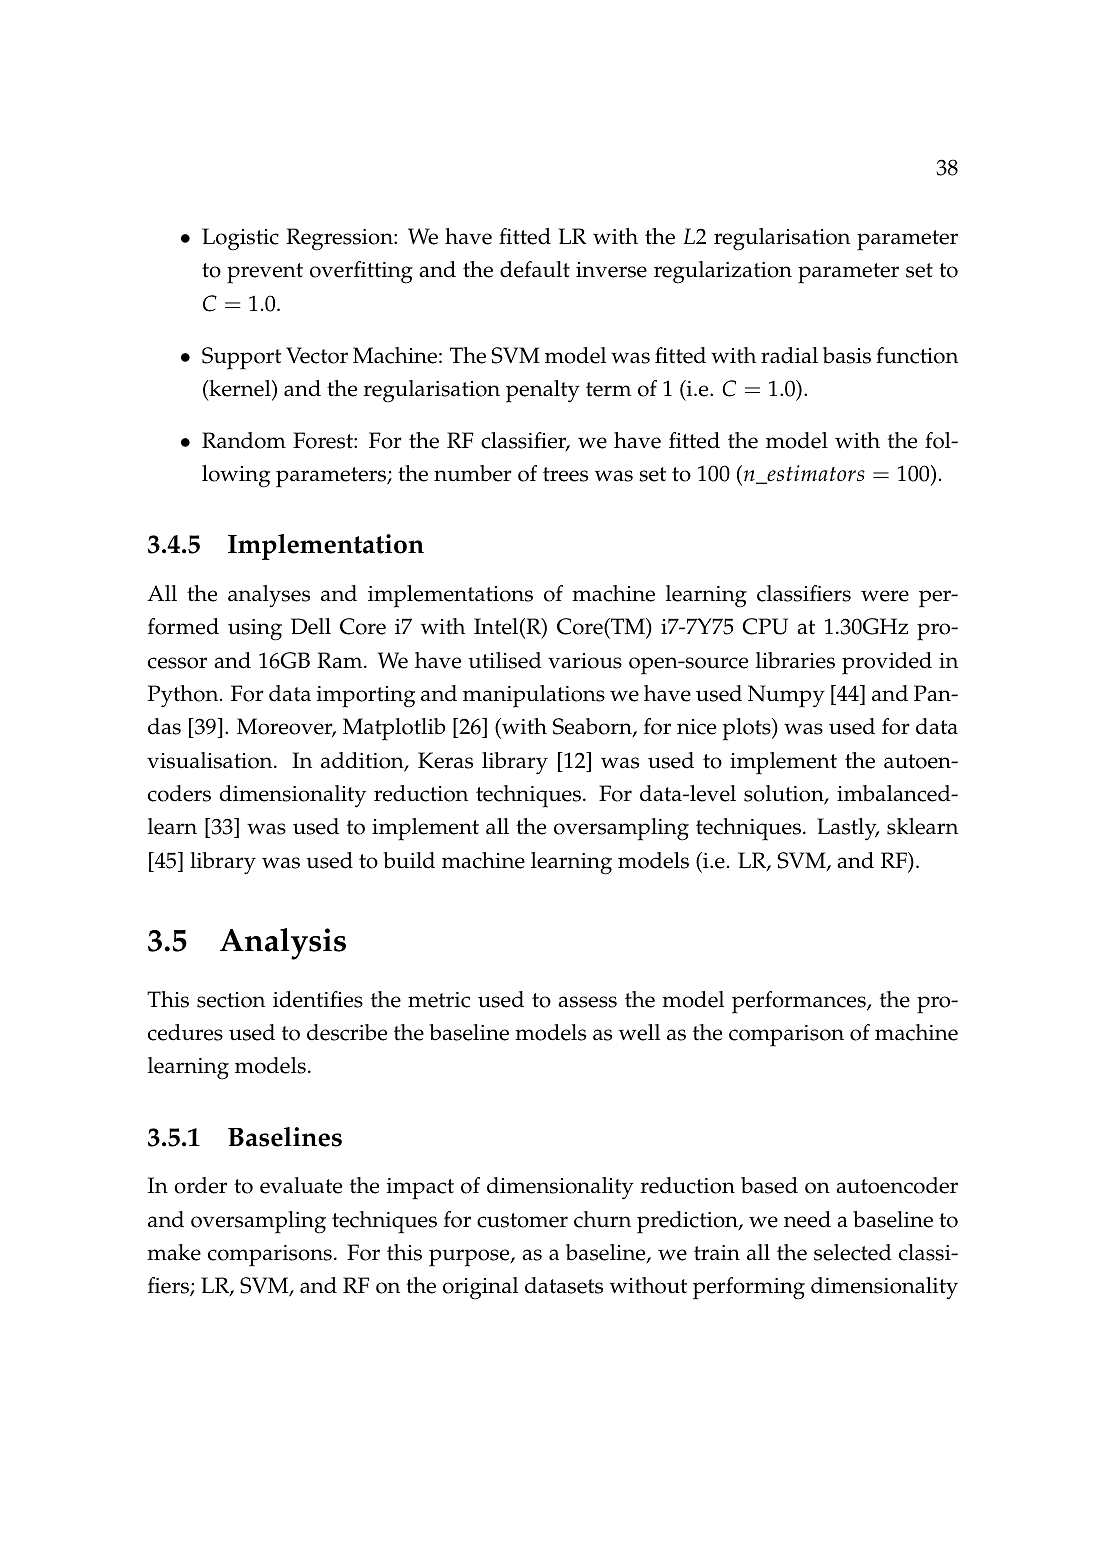 The width and height of the document is (1106, 1564). Describe the element at coordinates (593, 728) in the document. I see `Seaborn` at that location.
